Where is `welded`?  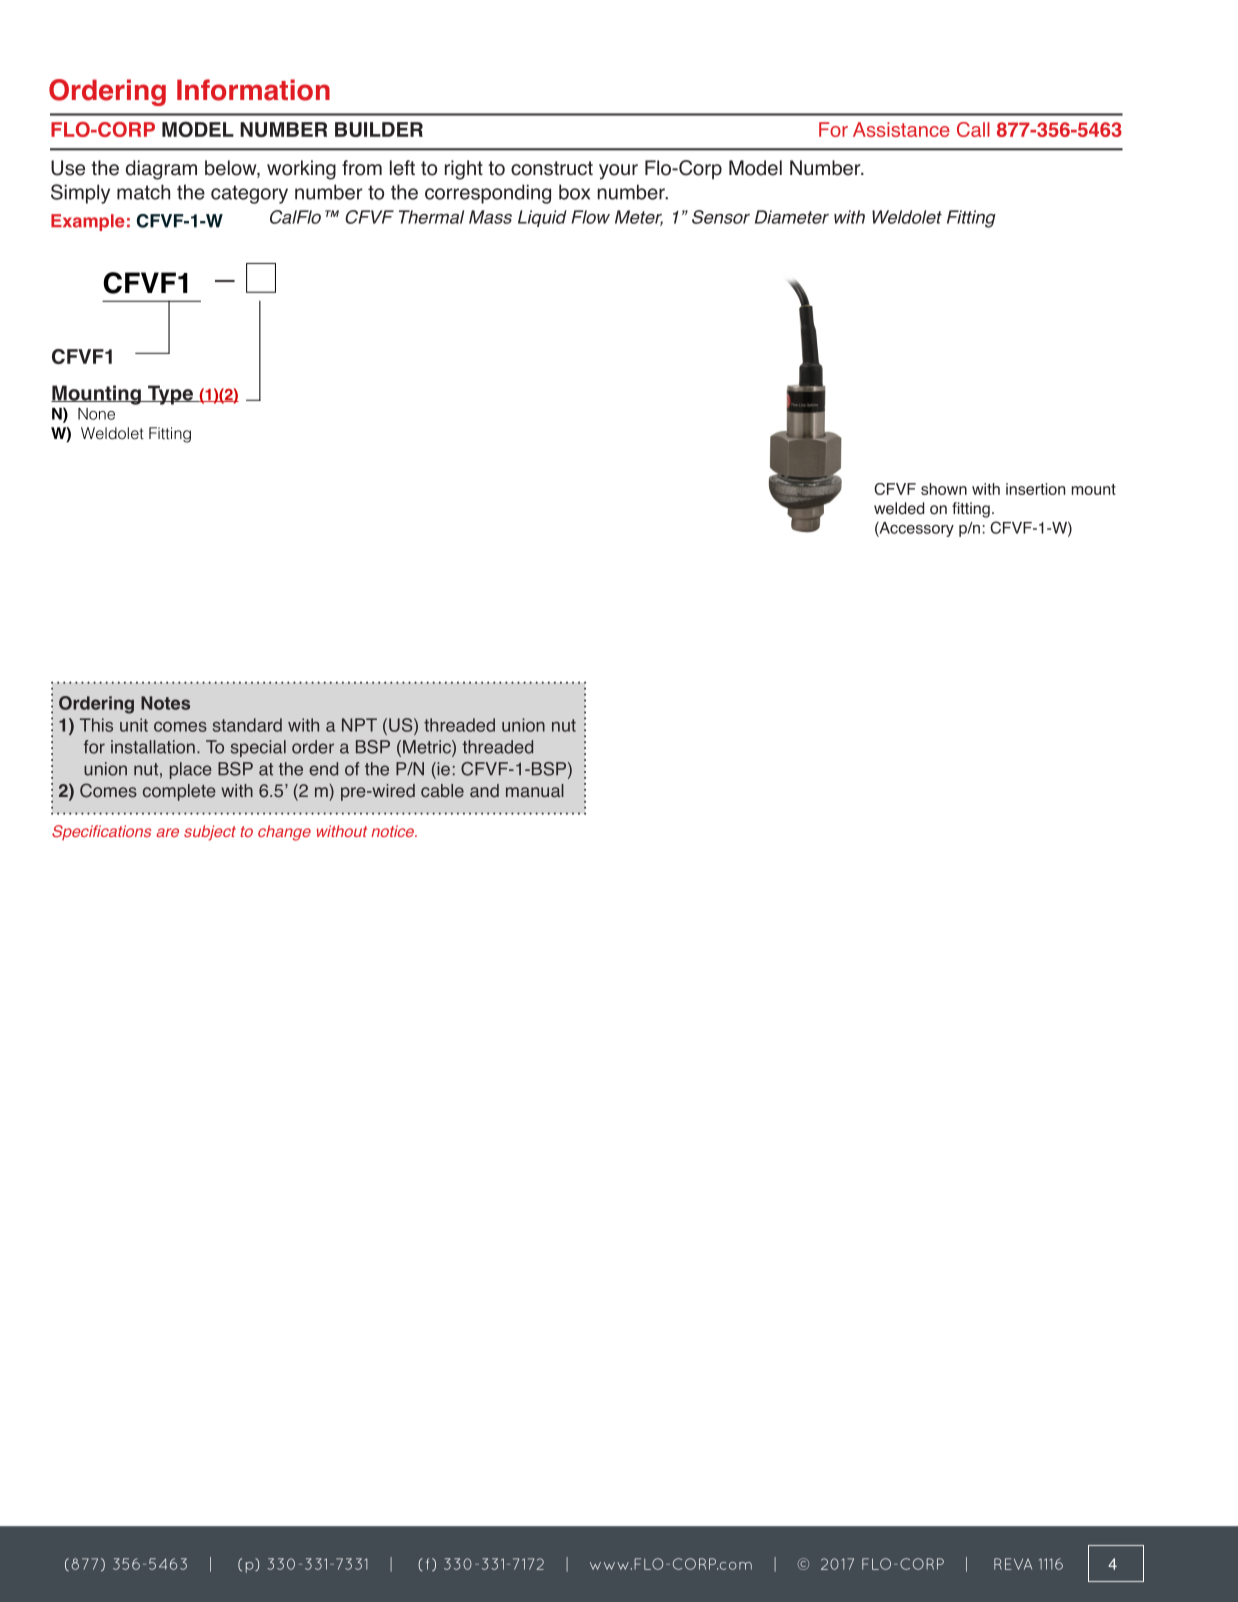 welded is located at coordinates (899, 508).
